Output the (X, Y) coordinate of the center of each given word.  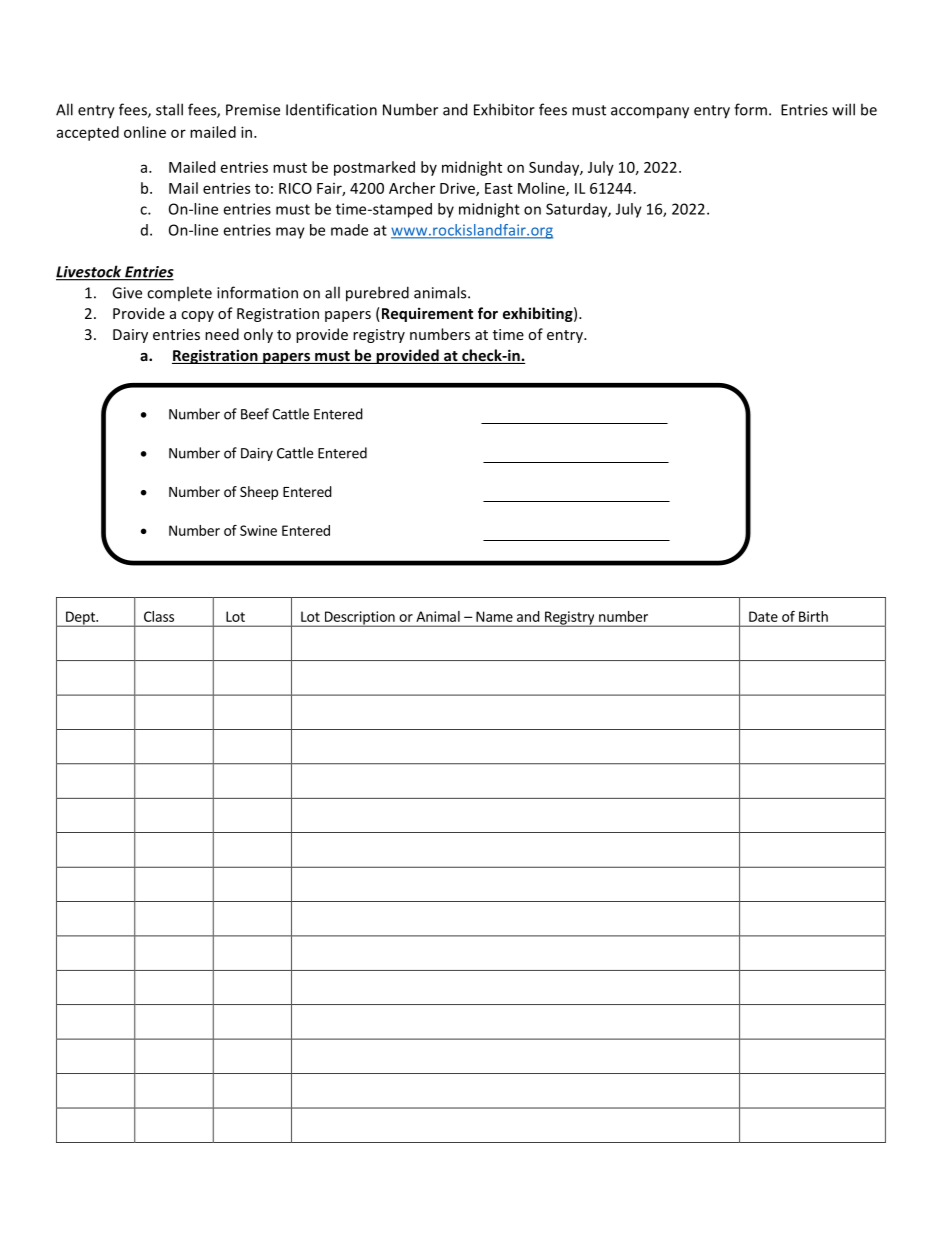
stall (169, 109)
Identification (331, 109)
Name (494, 616)
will (843, 109)
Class (159, 616)
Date (763, 616)
